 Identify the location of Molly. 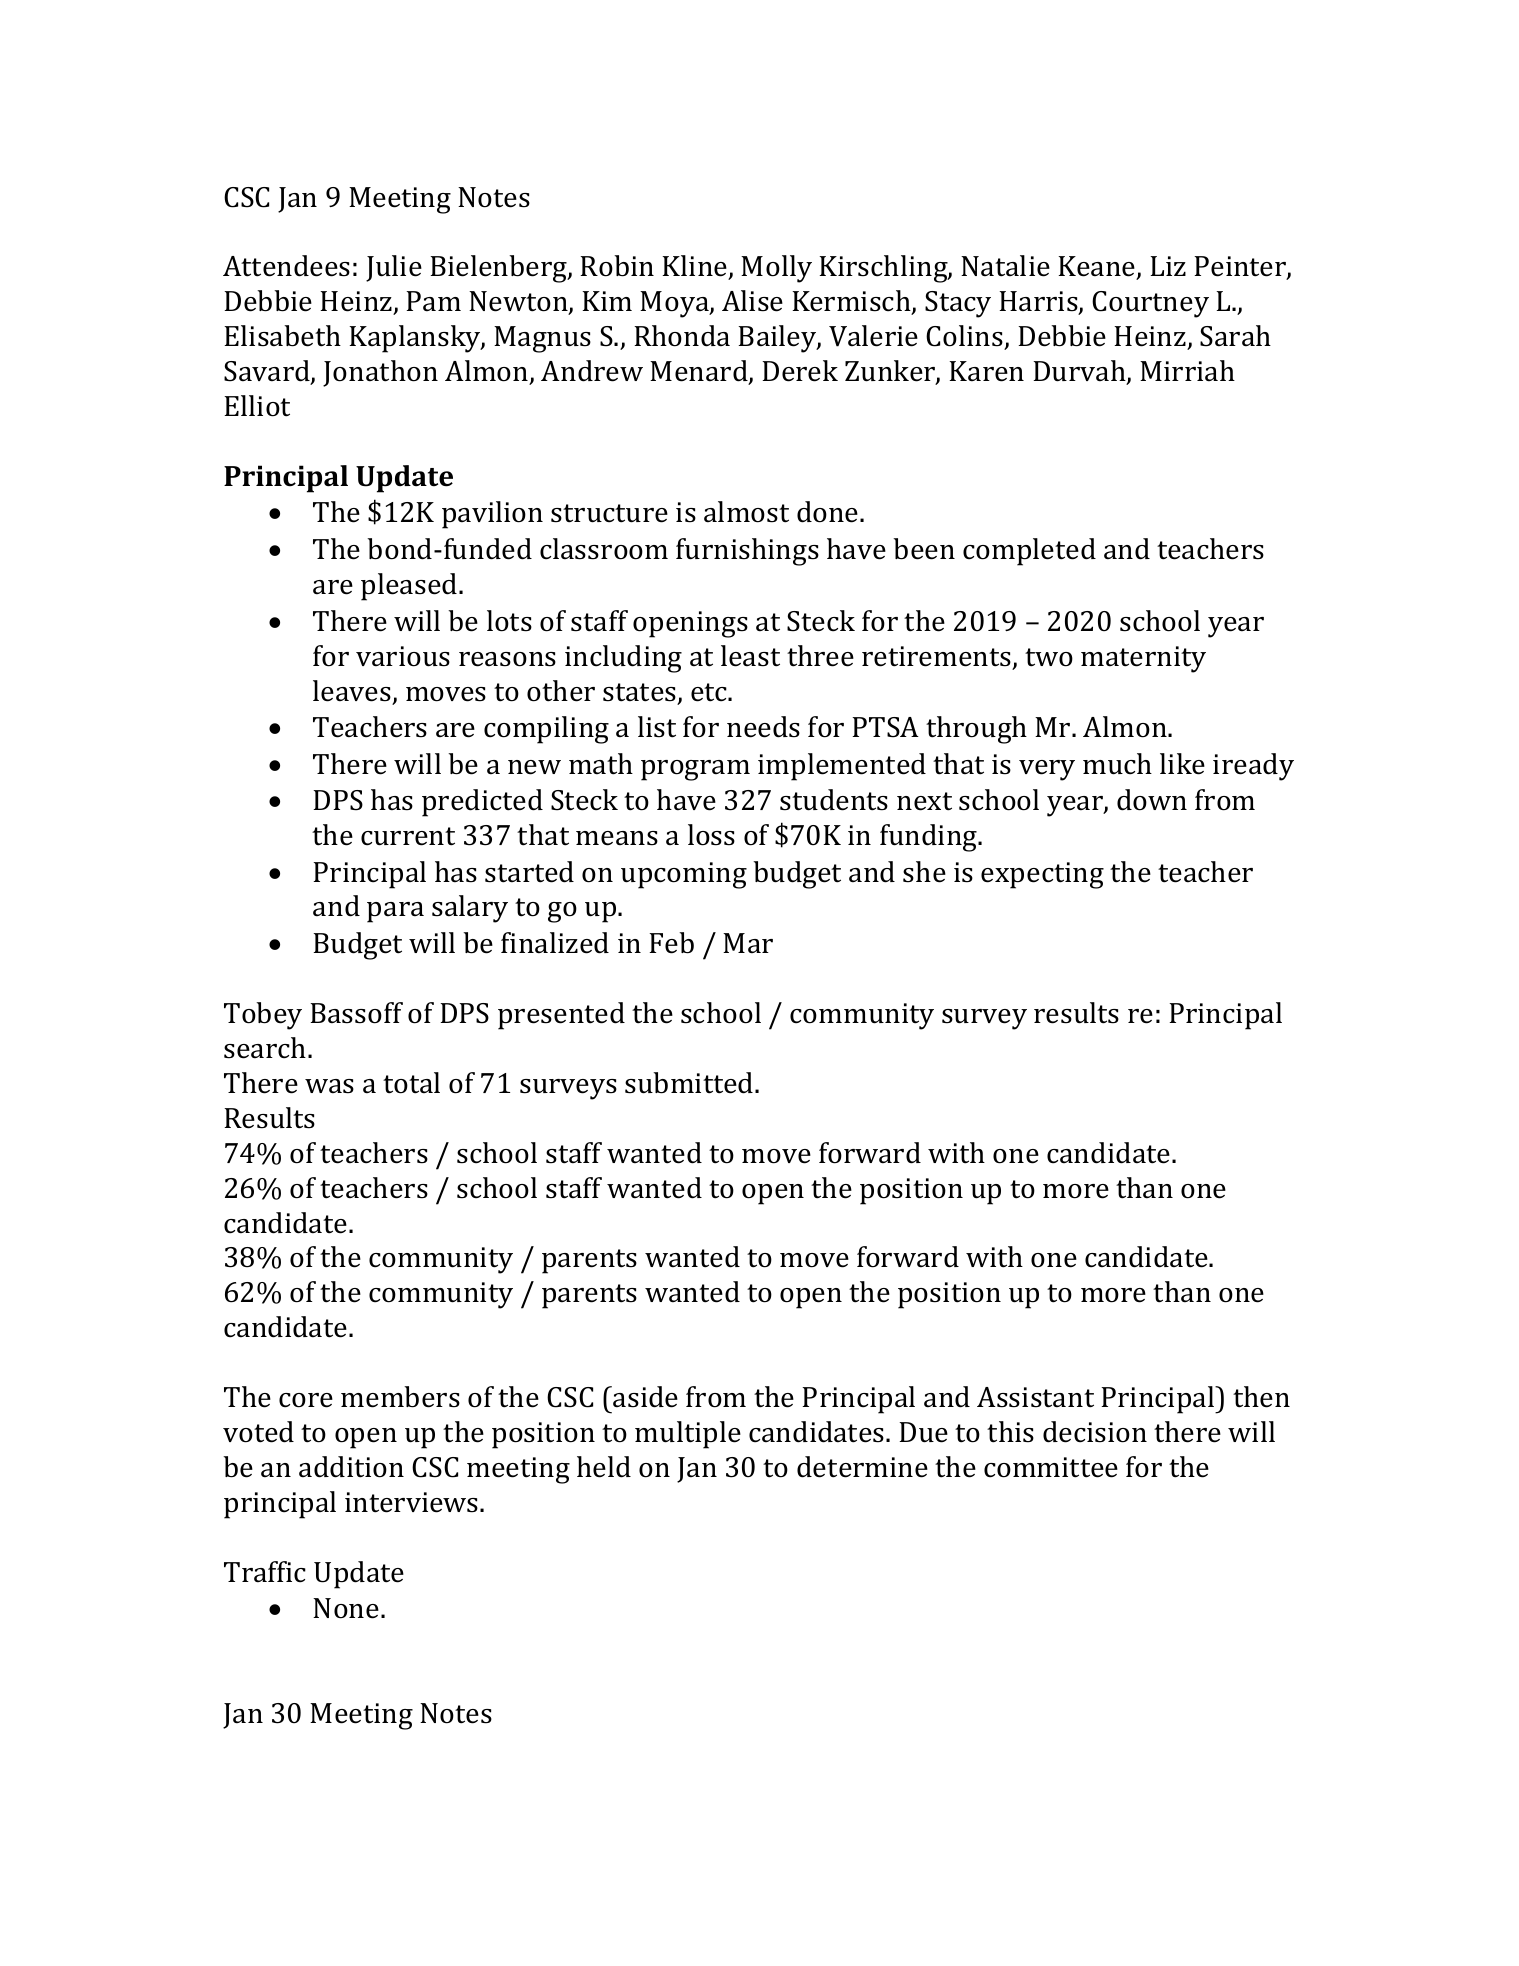
(776, 269).
